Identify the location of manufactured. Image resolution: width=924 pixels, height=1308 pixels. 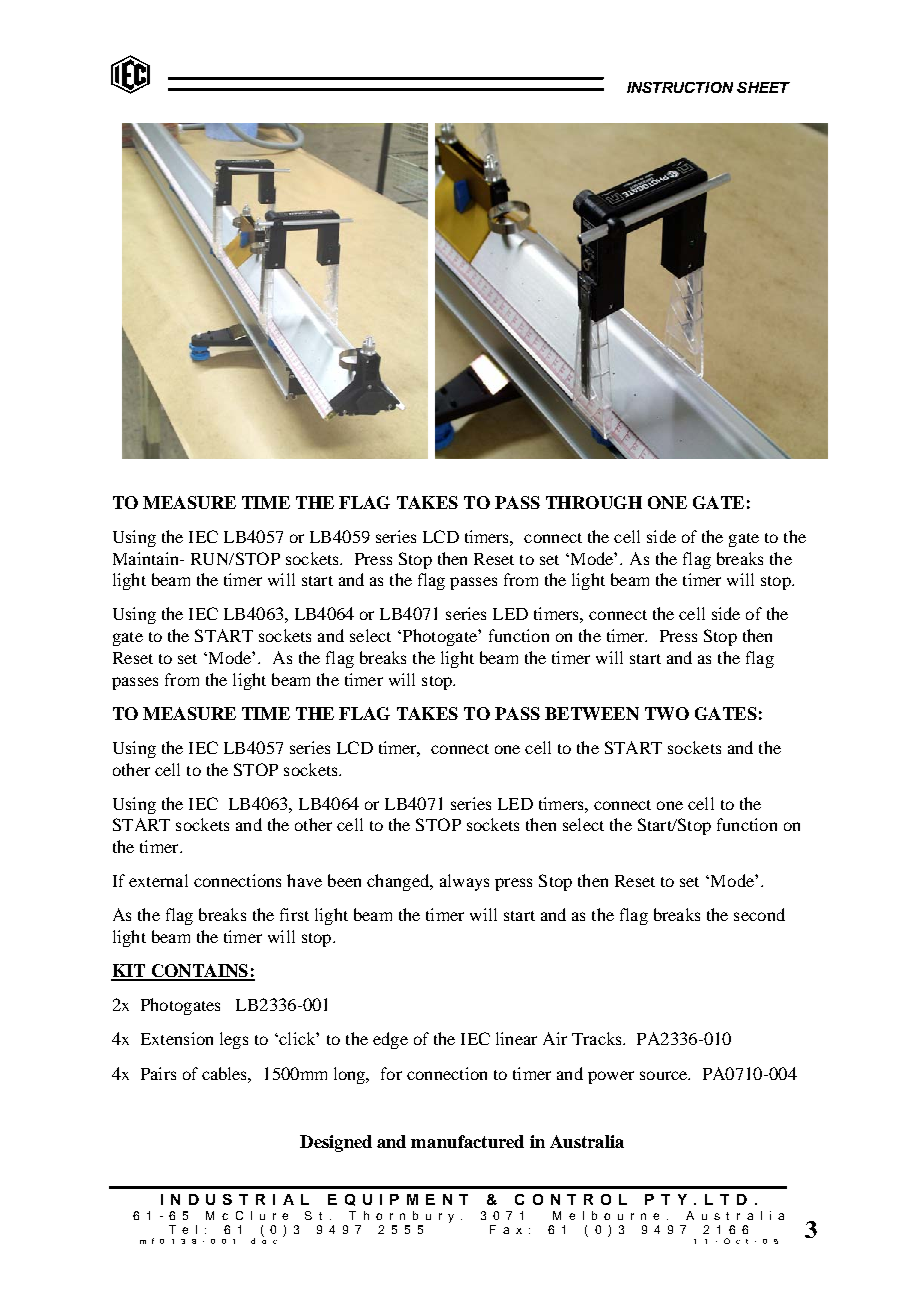
(467, 1141).
